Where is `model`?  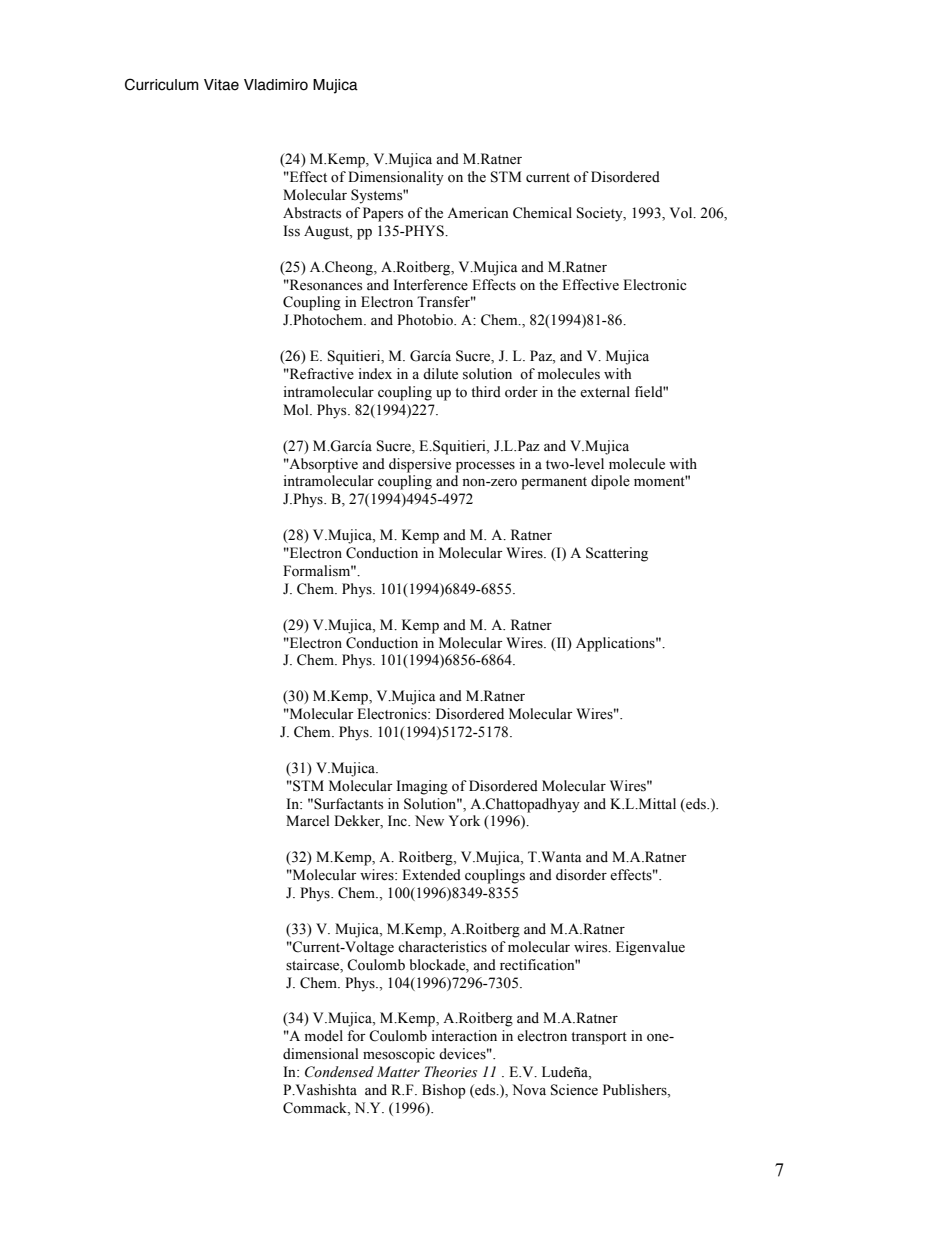
model is located at coordinates (324, 1036).
